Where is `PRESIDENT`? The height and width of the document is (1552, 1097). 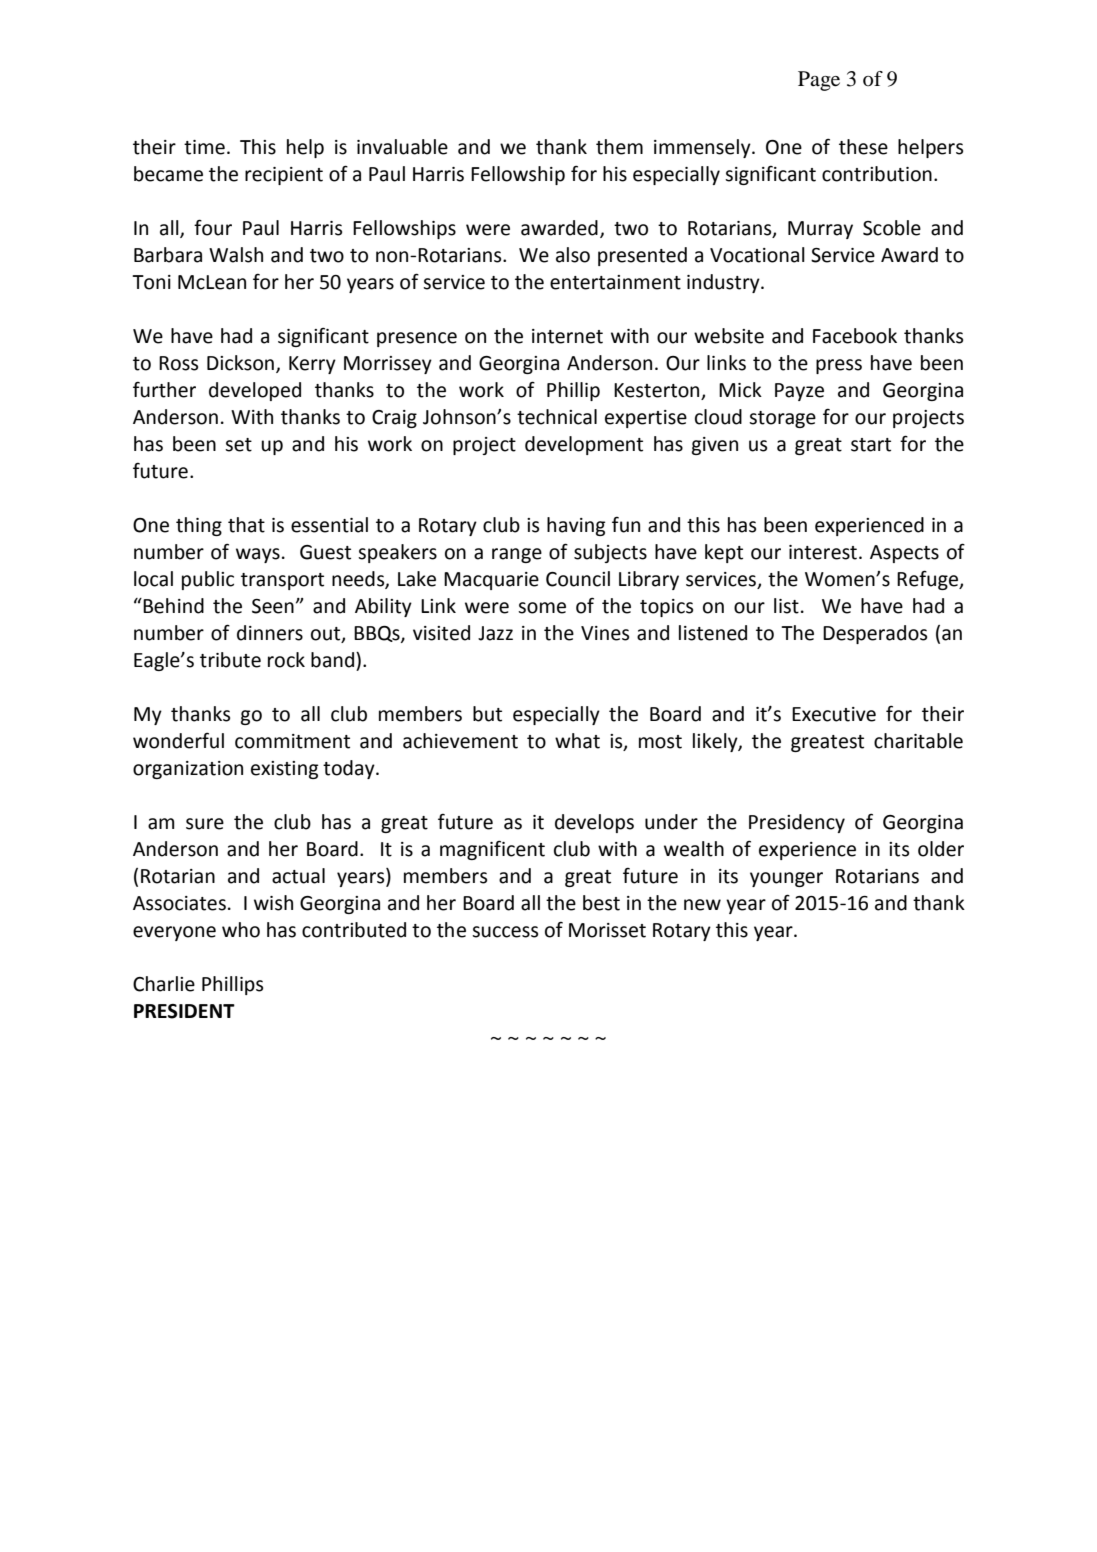
PRESIDENT is located at coordinates (184, 1011).
